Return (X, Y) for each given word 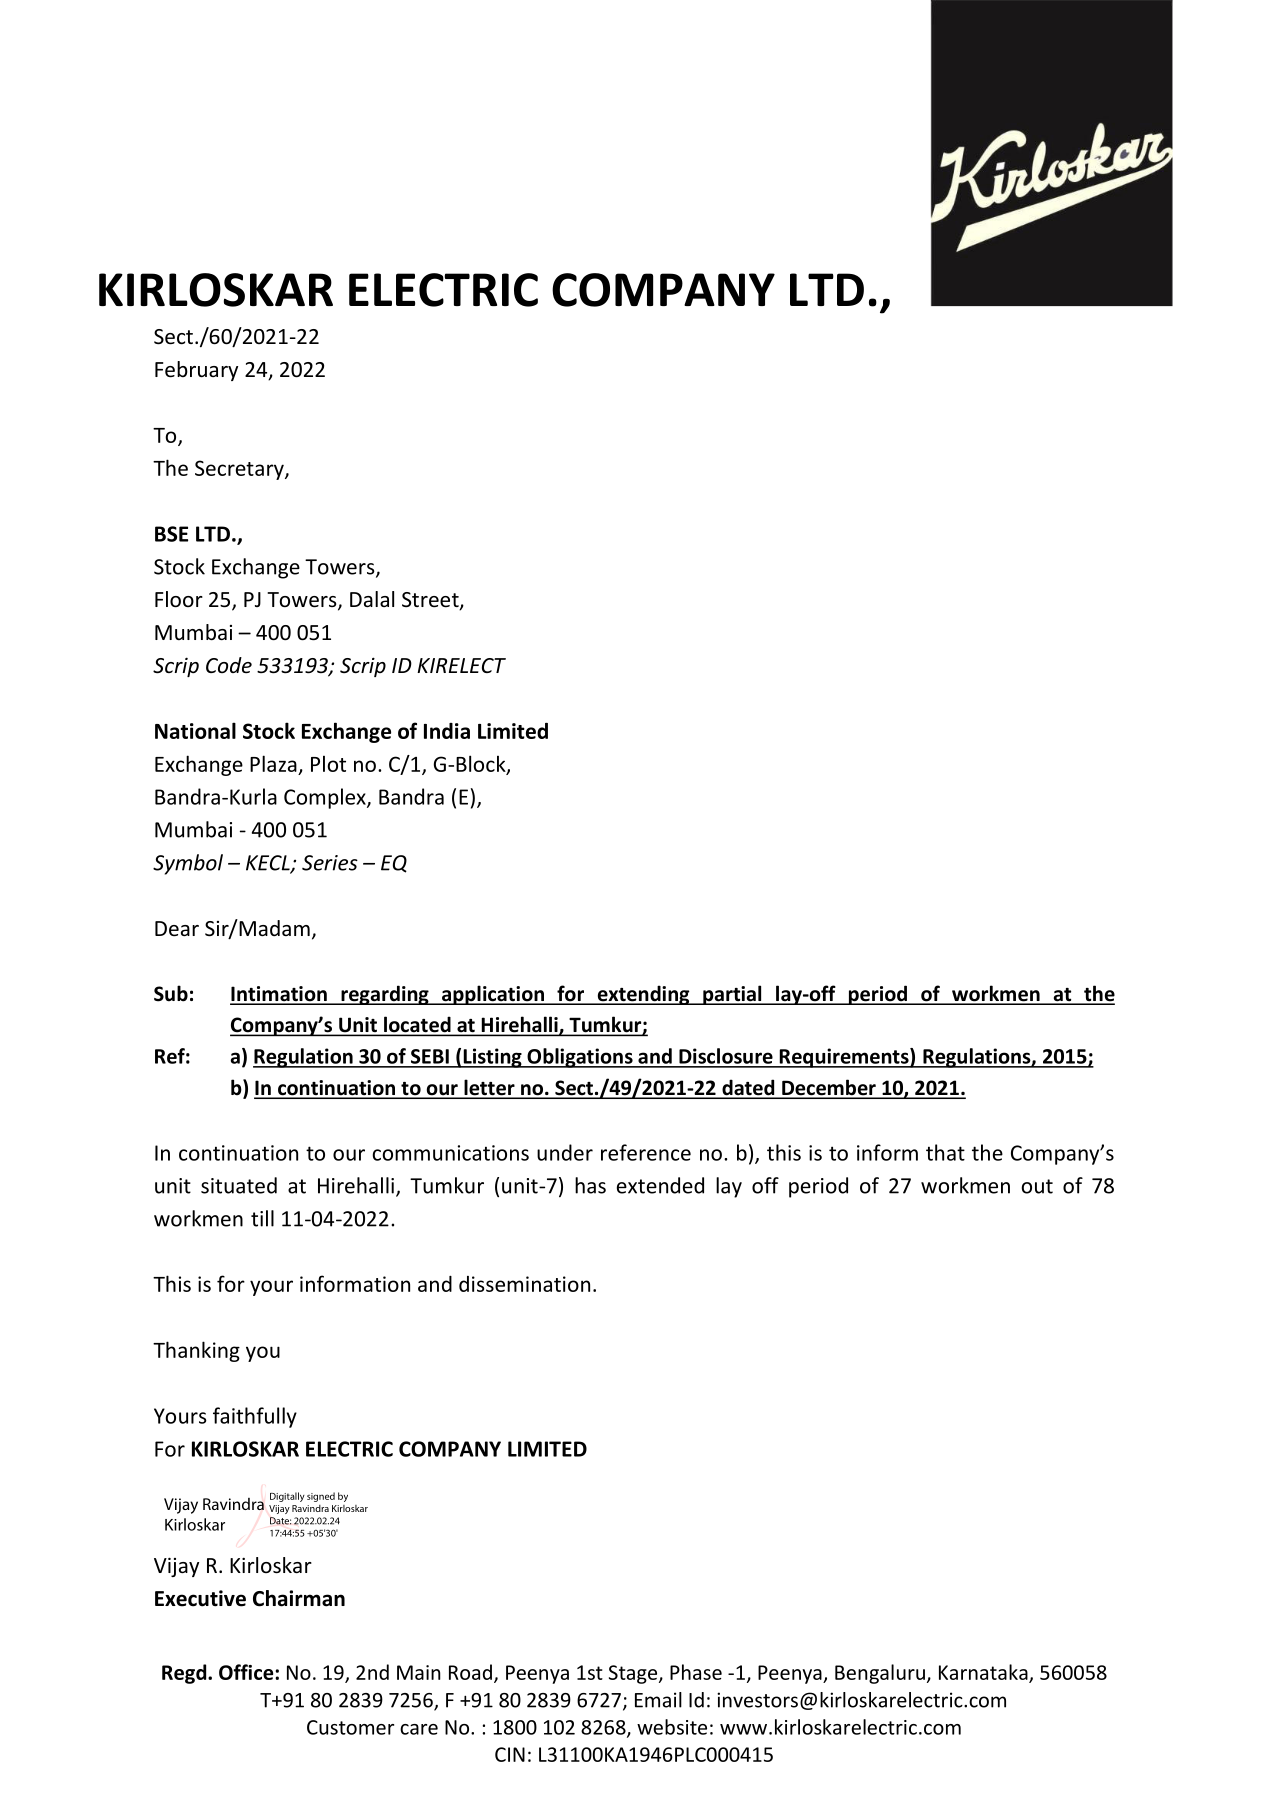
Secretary (240, 470)
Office (247, 1672)
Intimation (279, 995)
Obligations (580, 1058)
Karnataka (984, 1673)
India (447, 731)
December (829, 1088)
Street (431, 601)
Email (658, 1700)
